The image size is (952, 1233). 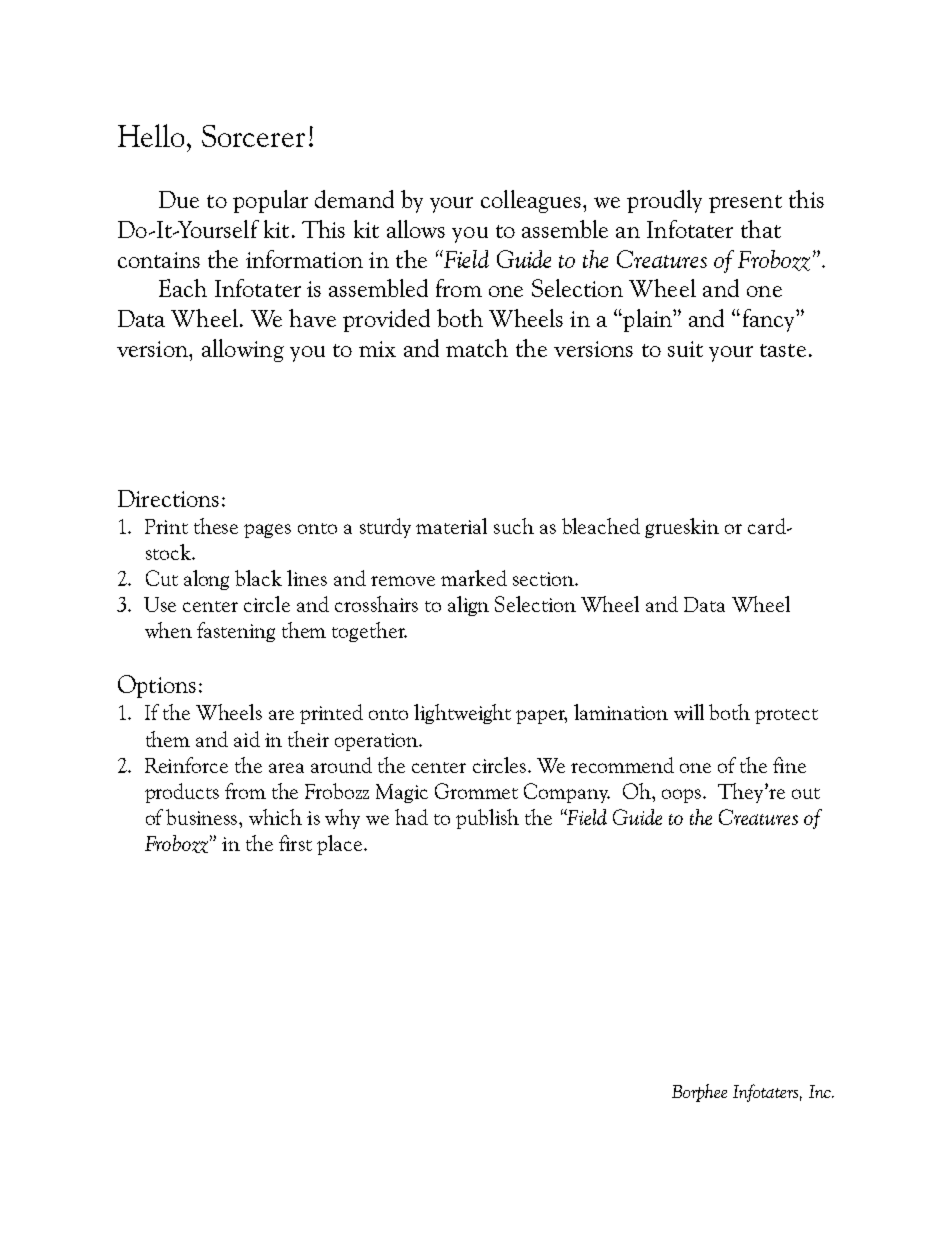 I want to click on fastening, so click(x=236, y=632).
